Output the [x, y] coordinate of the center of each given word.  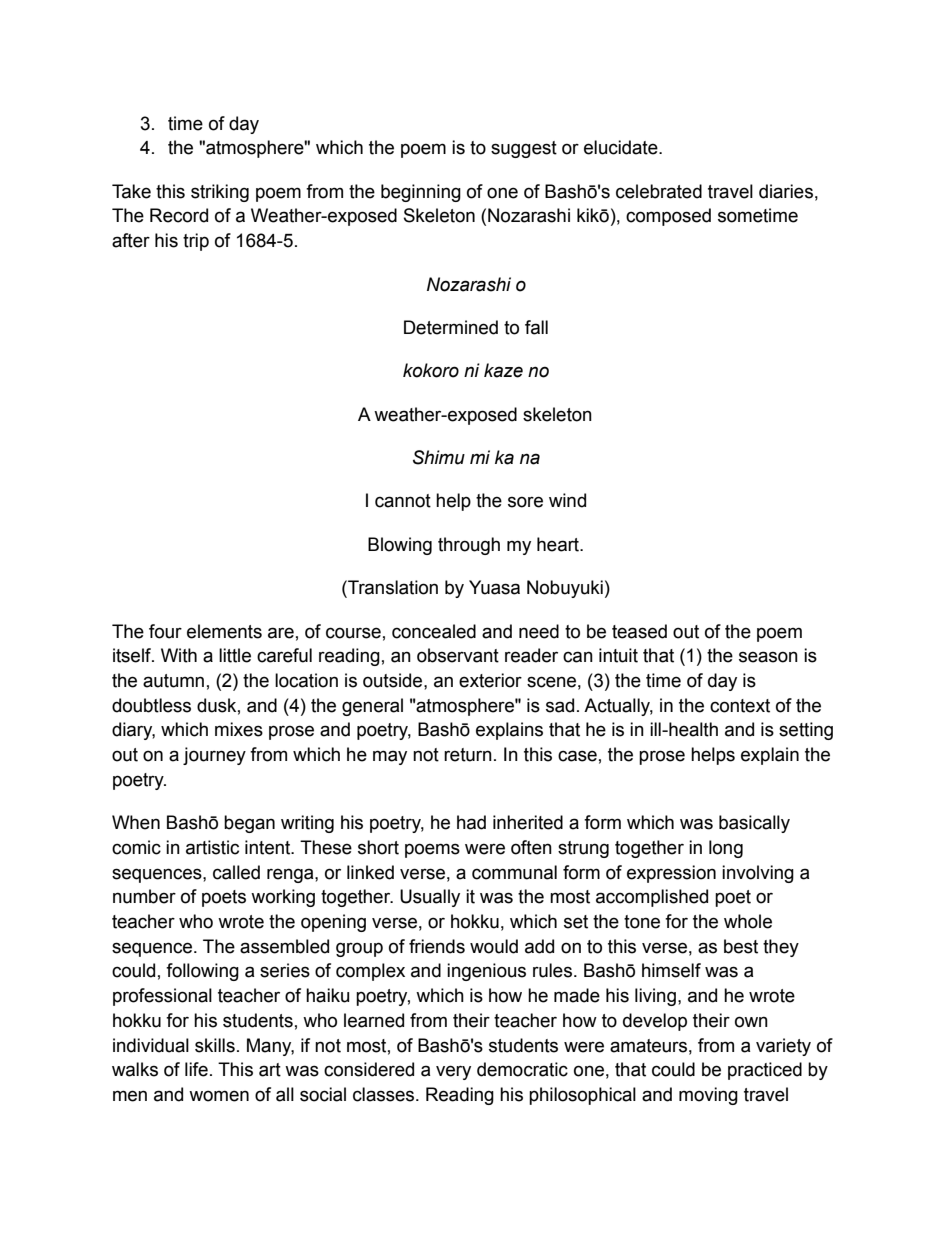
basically [754, 824]
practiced [765, 1071]
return [468, 755]
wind [567, 500]
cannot [403, 501]
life [196, 1069]
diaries [786, 191]
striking [220, 193]
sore [525, 502]
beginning [421, 193]
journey [214, 756]
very [453, 1072]
